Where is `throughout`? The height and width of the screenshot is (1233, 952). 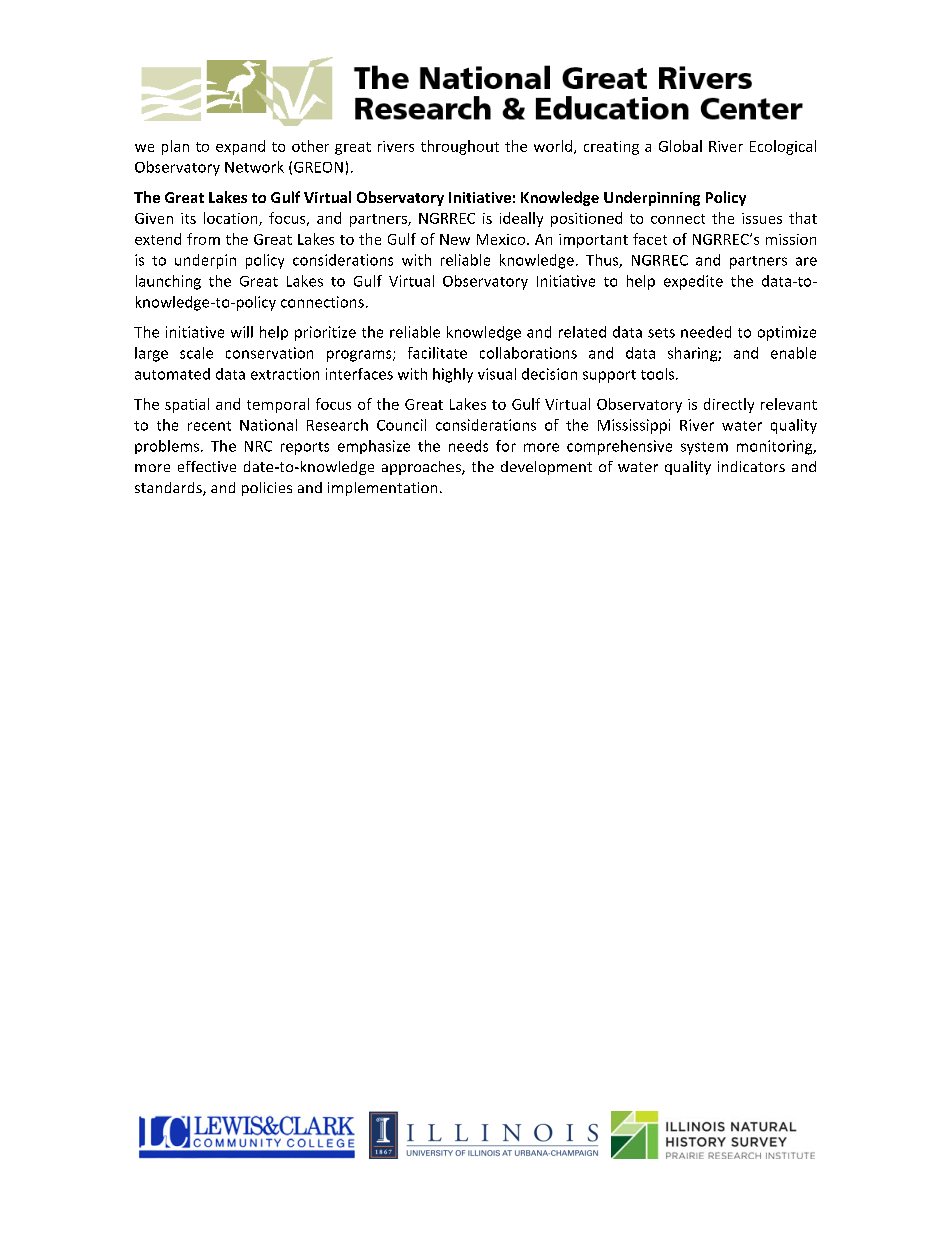 throughout is located at coordinates (460, 147).
